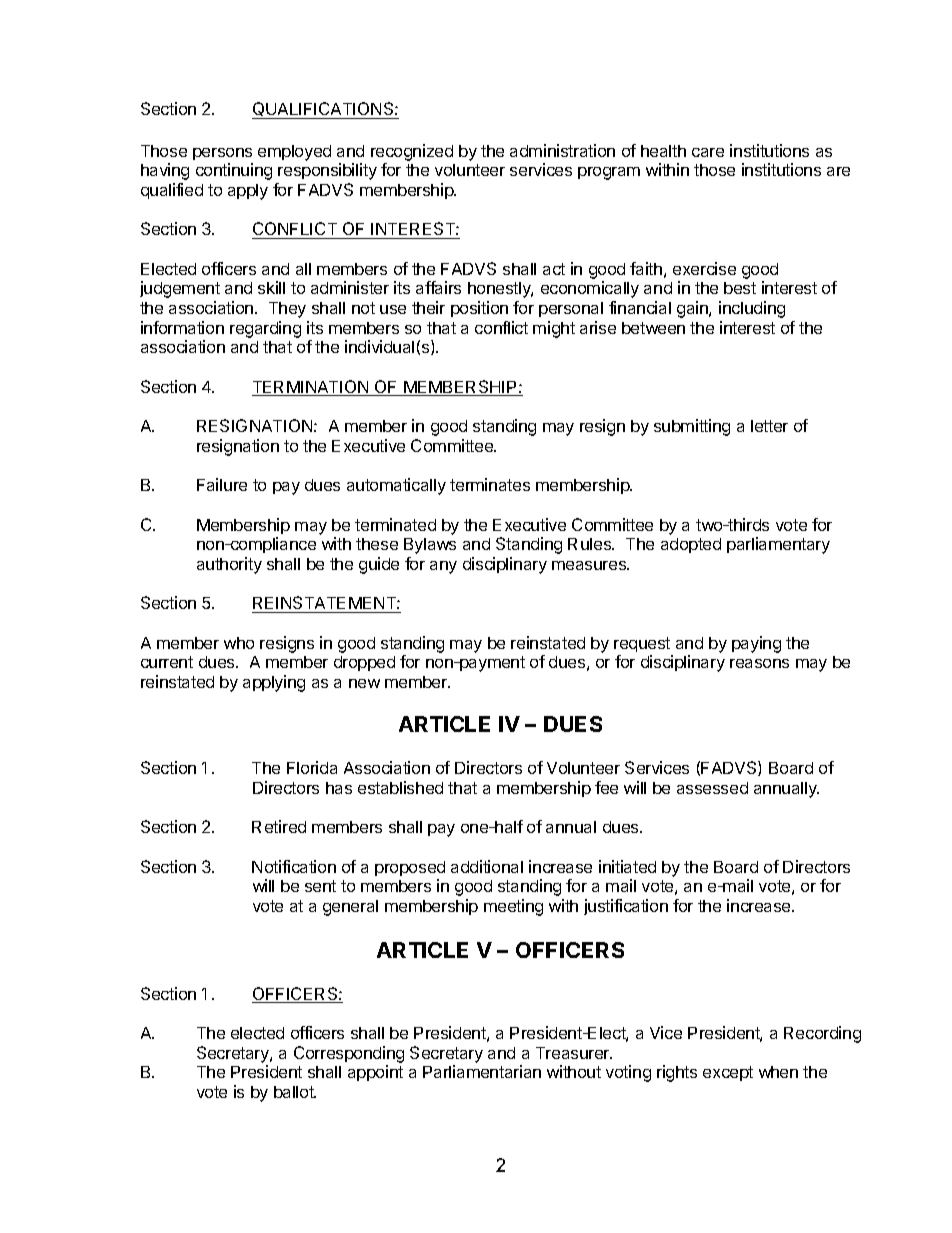 This image has width=952, height=1233. I want to click on Parliamentarian, so click(482, 1071).
